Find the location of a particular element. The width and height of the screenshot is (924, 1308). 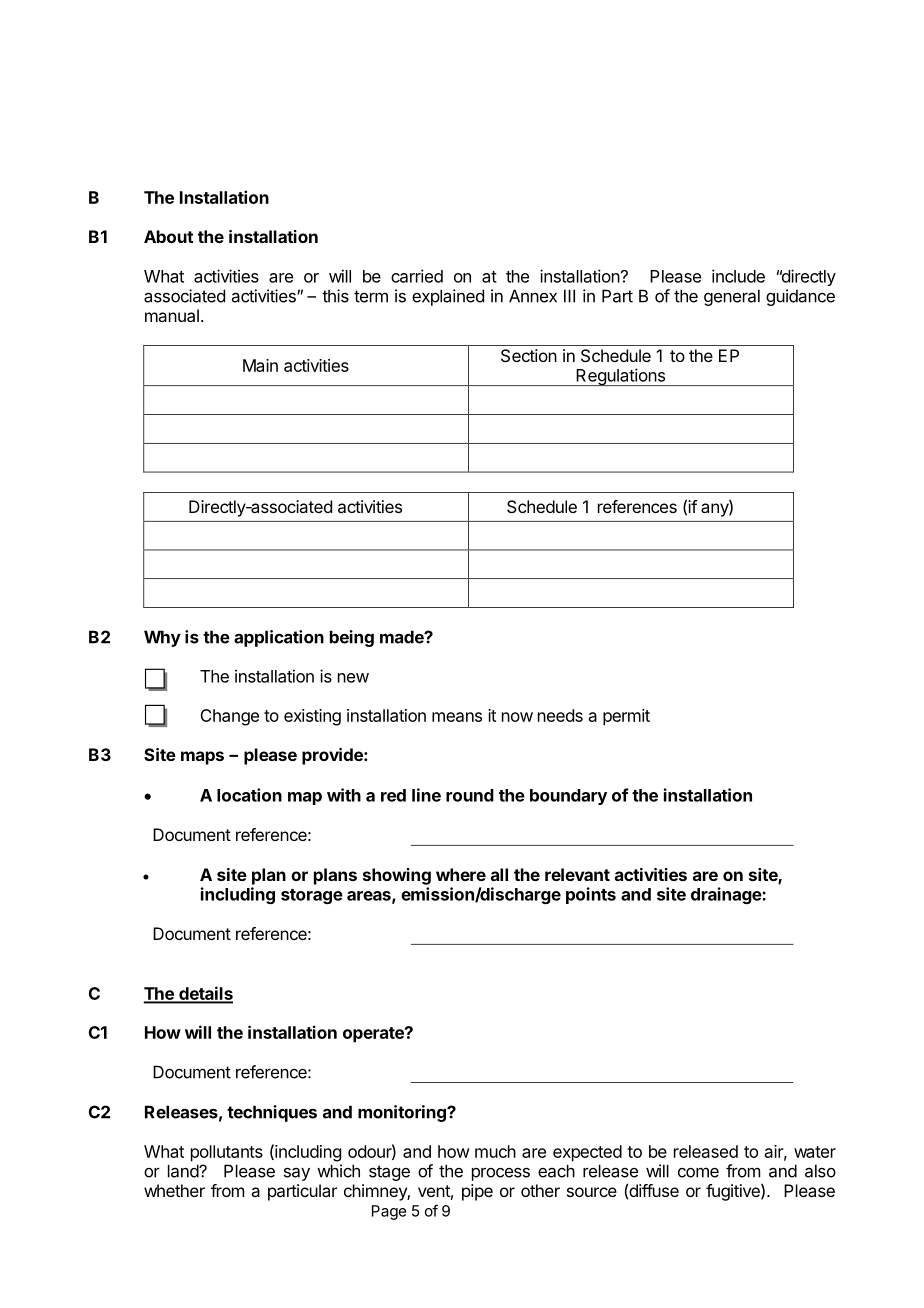

pollutants is located at coordinates (227, 1153).
